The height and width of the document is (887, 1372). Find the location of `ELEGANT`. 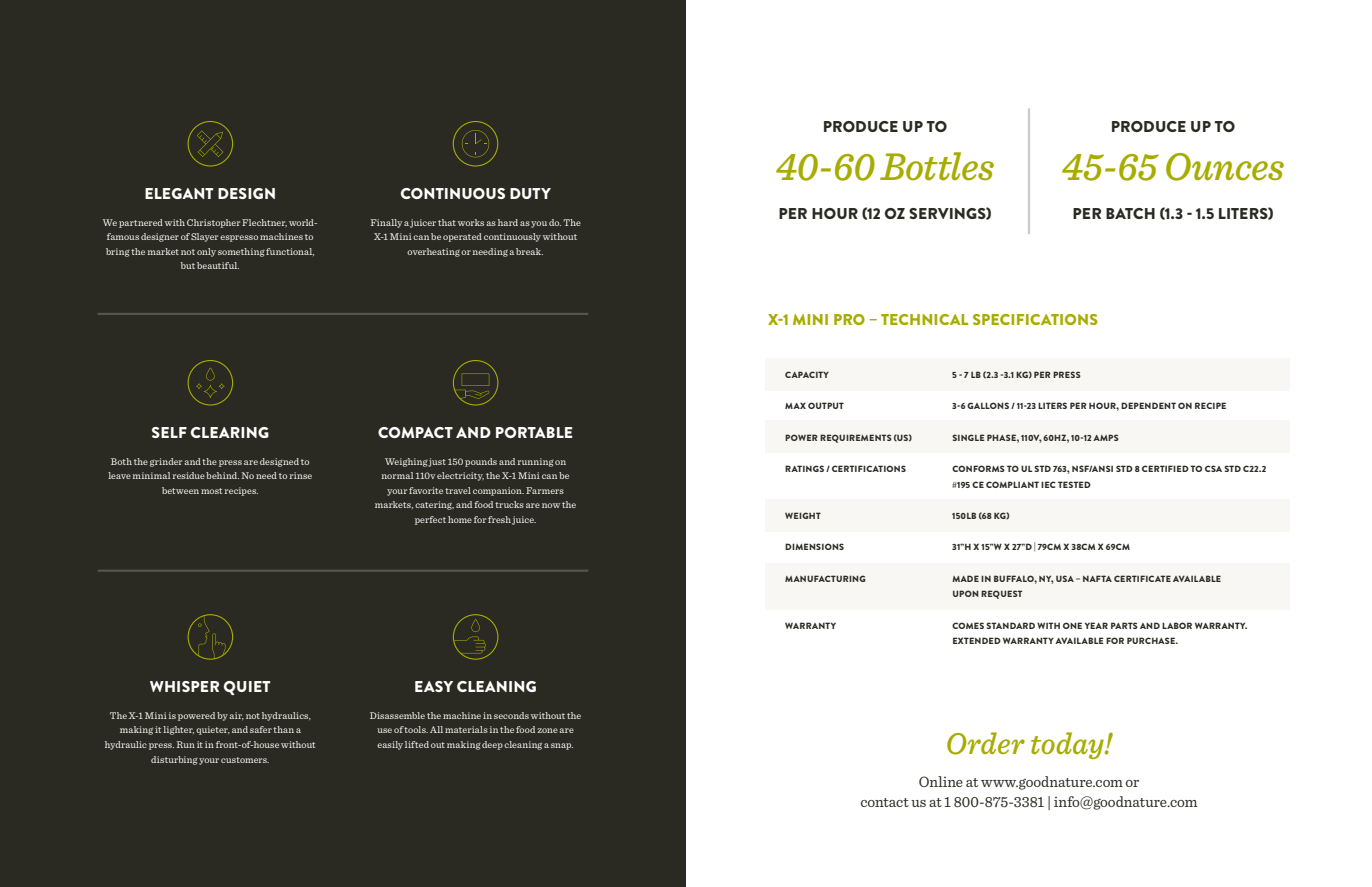

ELEGANT is located at coordinates (179, 193).
